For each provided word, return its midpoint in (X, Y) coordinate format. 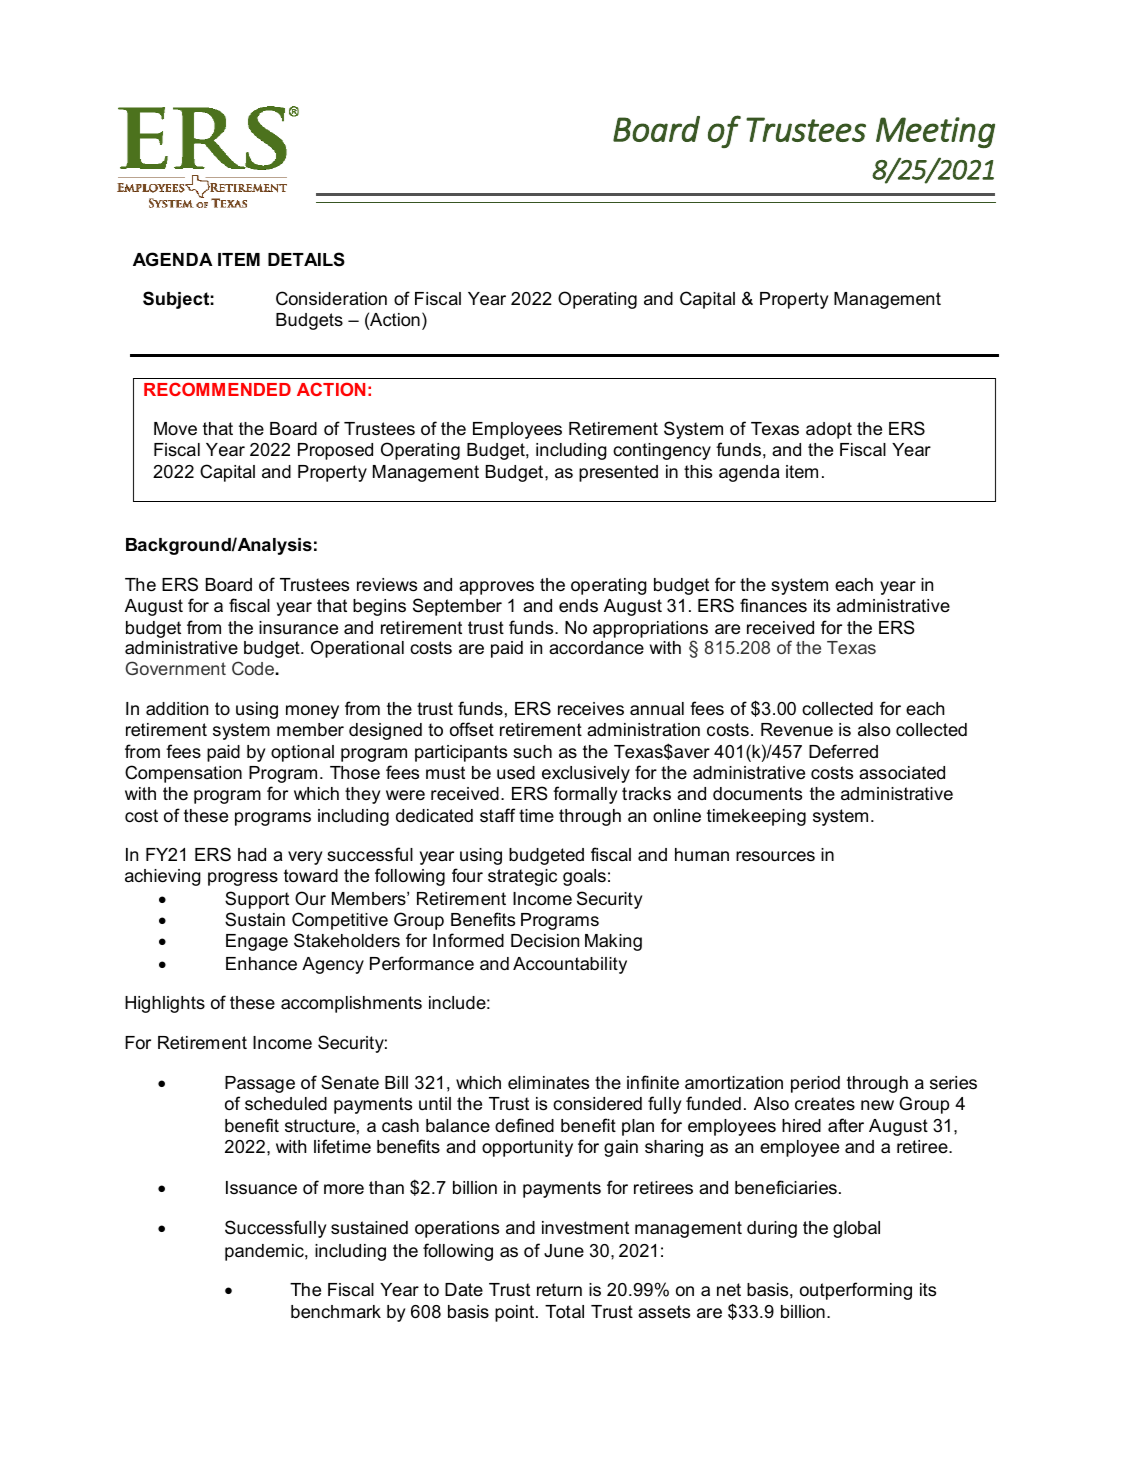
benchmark (336, 1312)
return (559, 1290)
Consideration (331, 298)
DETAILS (306, 259)
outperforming (856, 1291)
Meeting (935, 132)
